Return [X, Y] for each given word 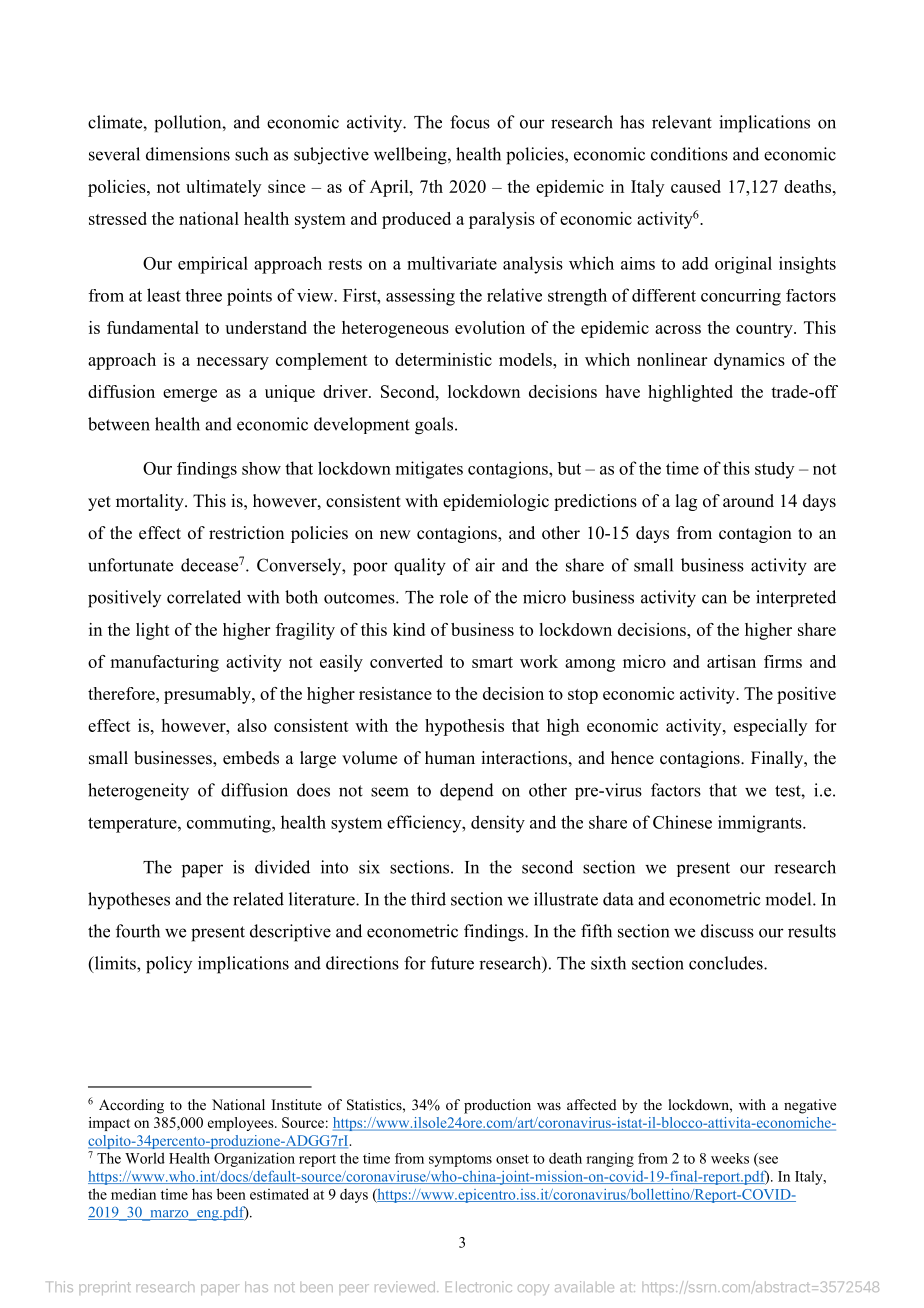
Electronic [479, 1286]
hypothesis [464, 727]
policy [169, 965]
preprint [105, 1288]
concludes [727, 963]
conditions [689, 154]
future [452, 963]
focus [470, 122]
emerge [190, 395]
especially [770, 727]
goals [435, 426]
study [774, 470]
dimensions [188, 154]
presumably [208, 695]
